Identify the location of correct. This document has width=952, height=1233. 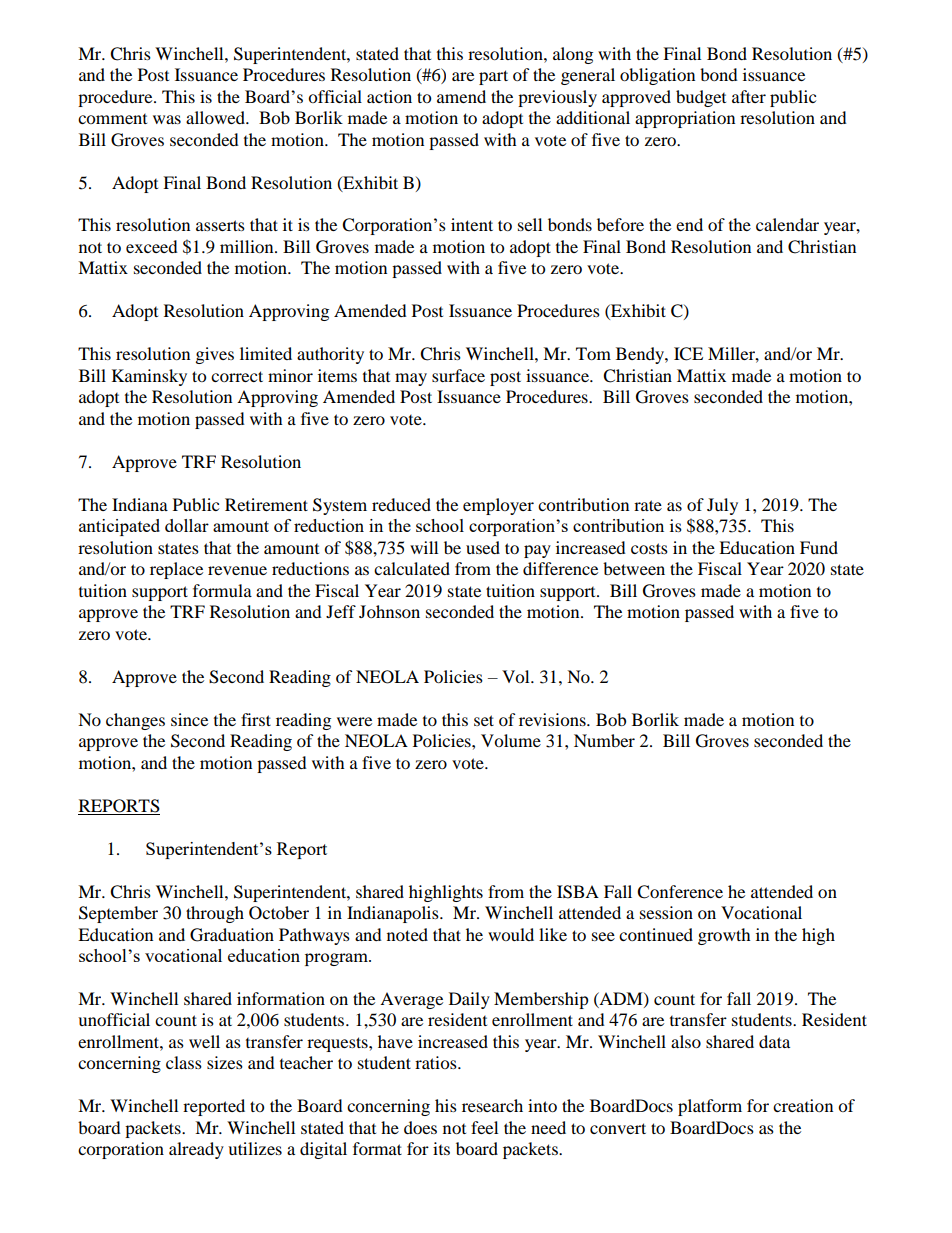
(237, 376).
